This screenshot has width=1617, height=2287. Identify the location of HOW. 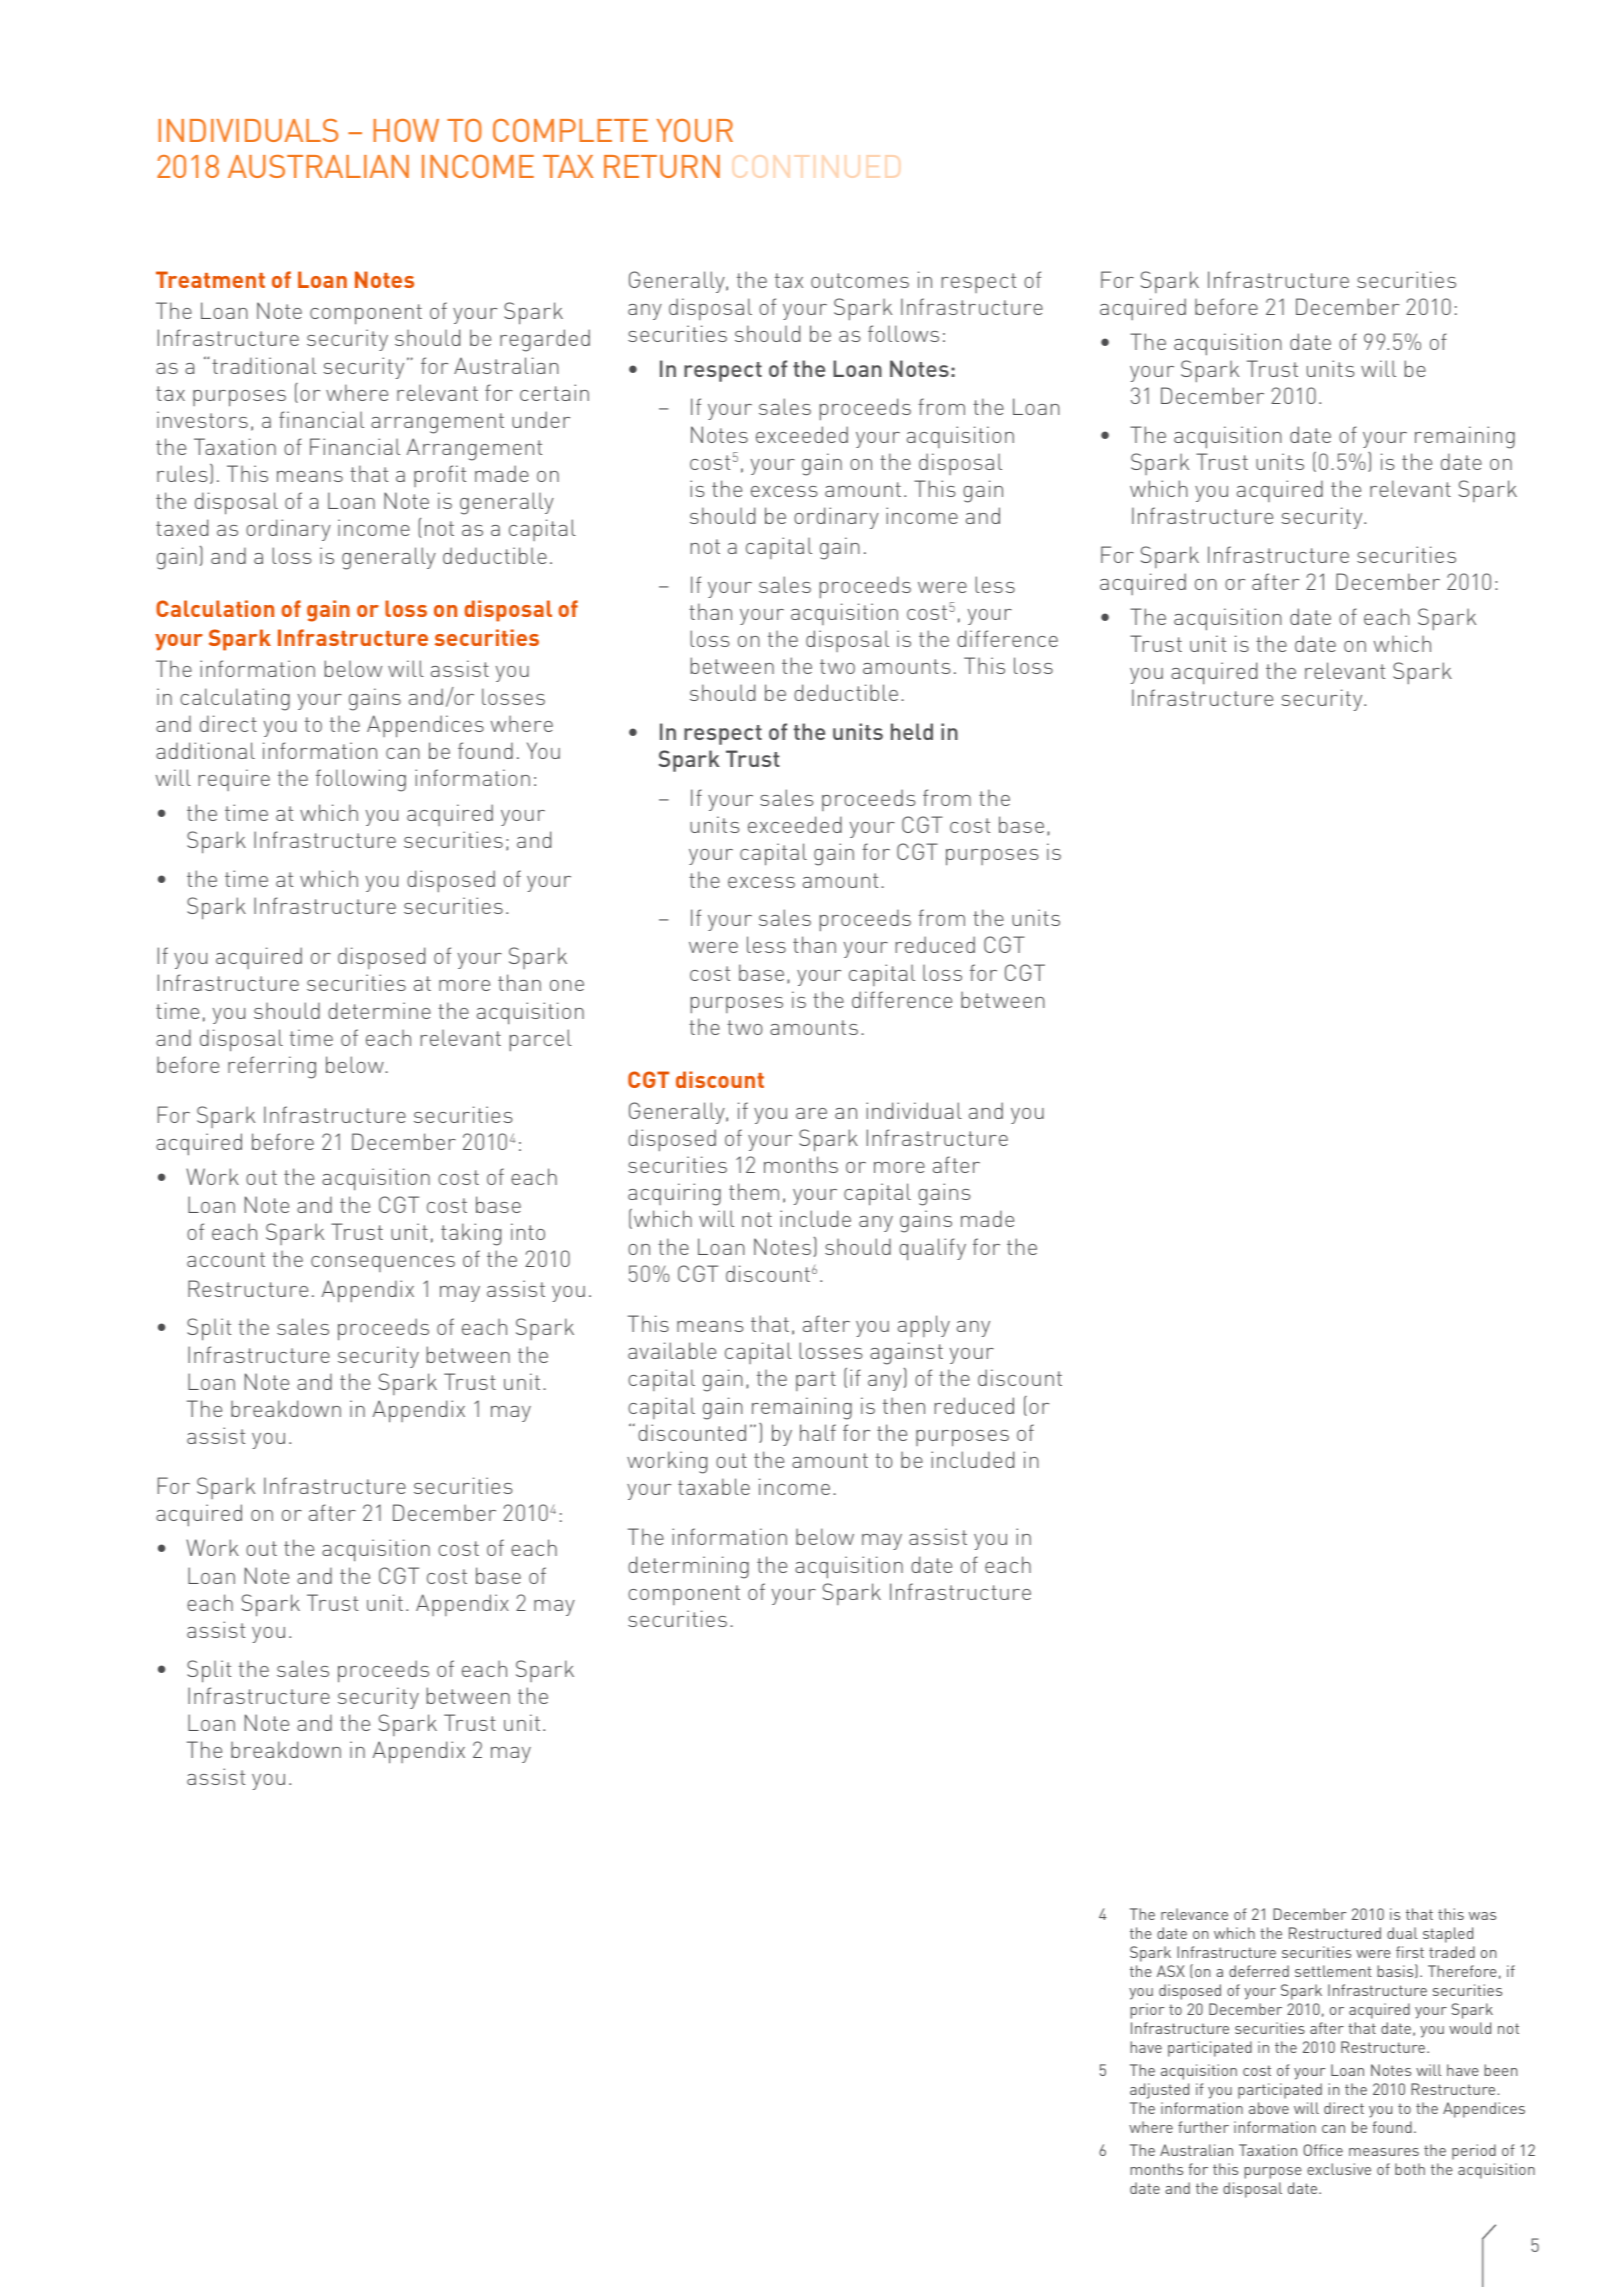
(406, 130).
